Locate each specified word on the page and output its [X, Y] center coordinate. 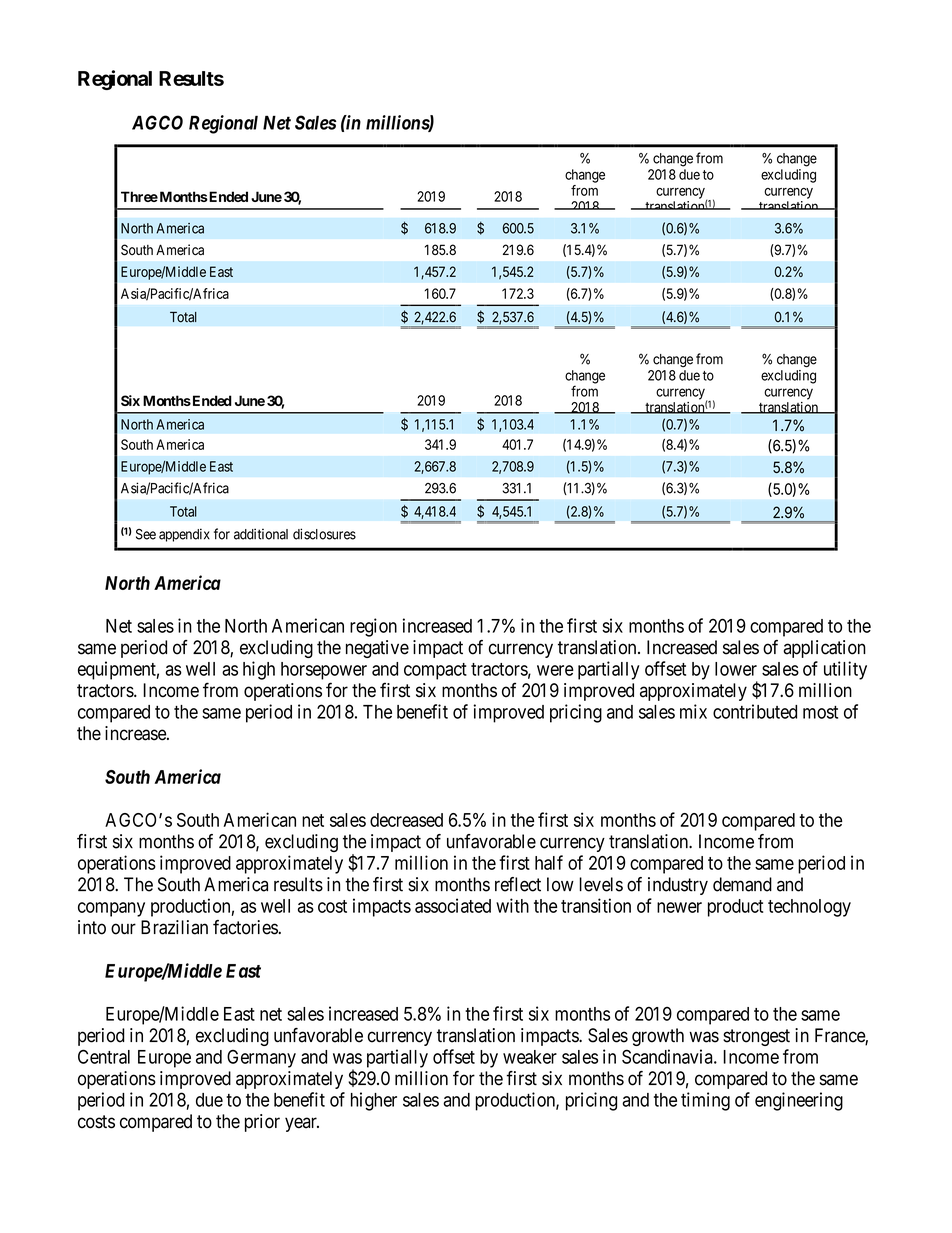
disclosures [324, 534]
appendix [184, 535]
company [111, 909]
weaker [530, 1057]
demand [742, 884]
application [824, 649]
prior [262, 1123]
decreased [406, 820]
